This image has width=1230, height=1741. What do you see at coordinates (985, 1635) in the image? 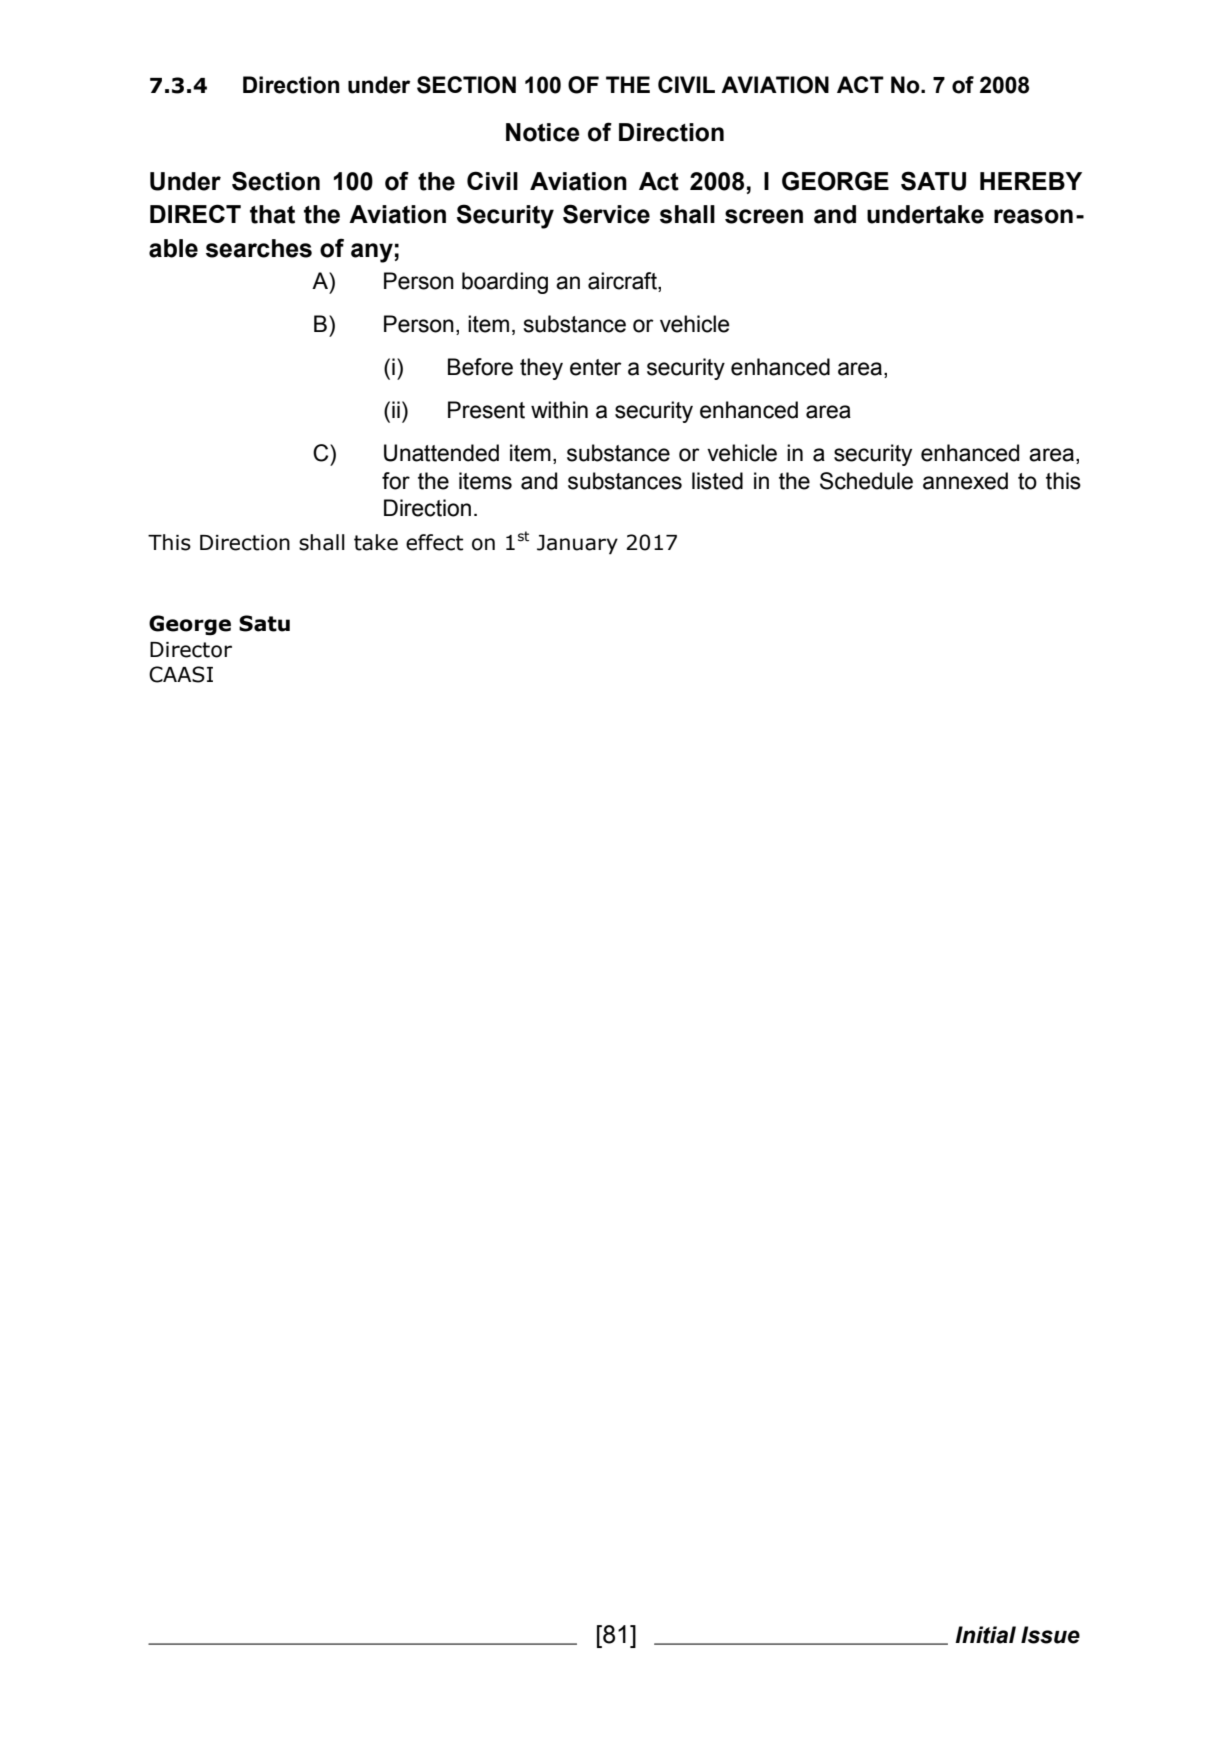
I see `Initial` at bounding box center [985, 1635].
